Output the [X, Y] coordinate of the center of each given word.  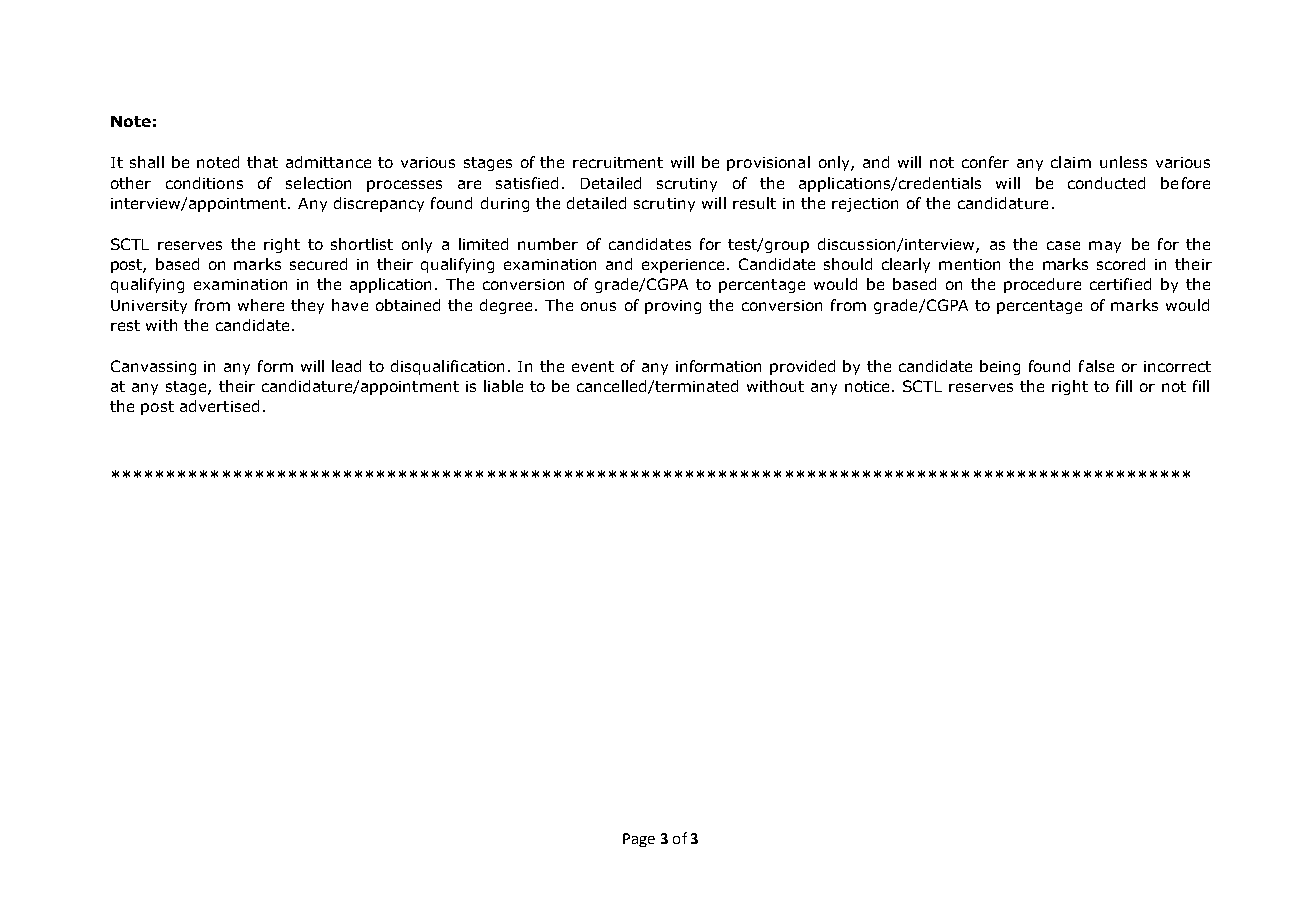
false [1096, 366]
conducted [1106, 183]
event [593, 366]
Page [639, 840]
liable [503, 386]
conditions [204, 183]
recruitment [618, 162]
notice [869, 386]
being [1000, 367]
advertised [219, 406]
